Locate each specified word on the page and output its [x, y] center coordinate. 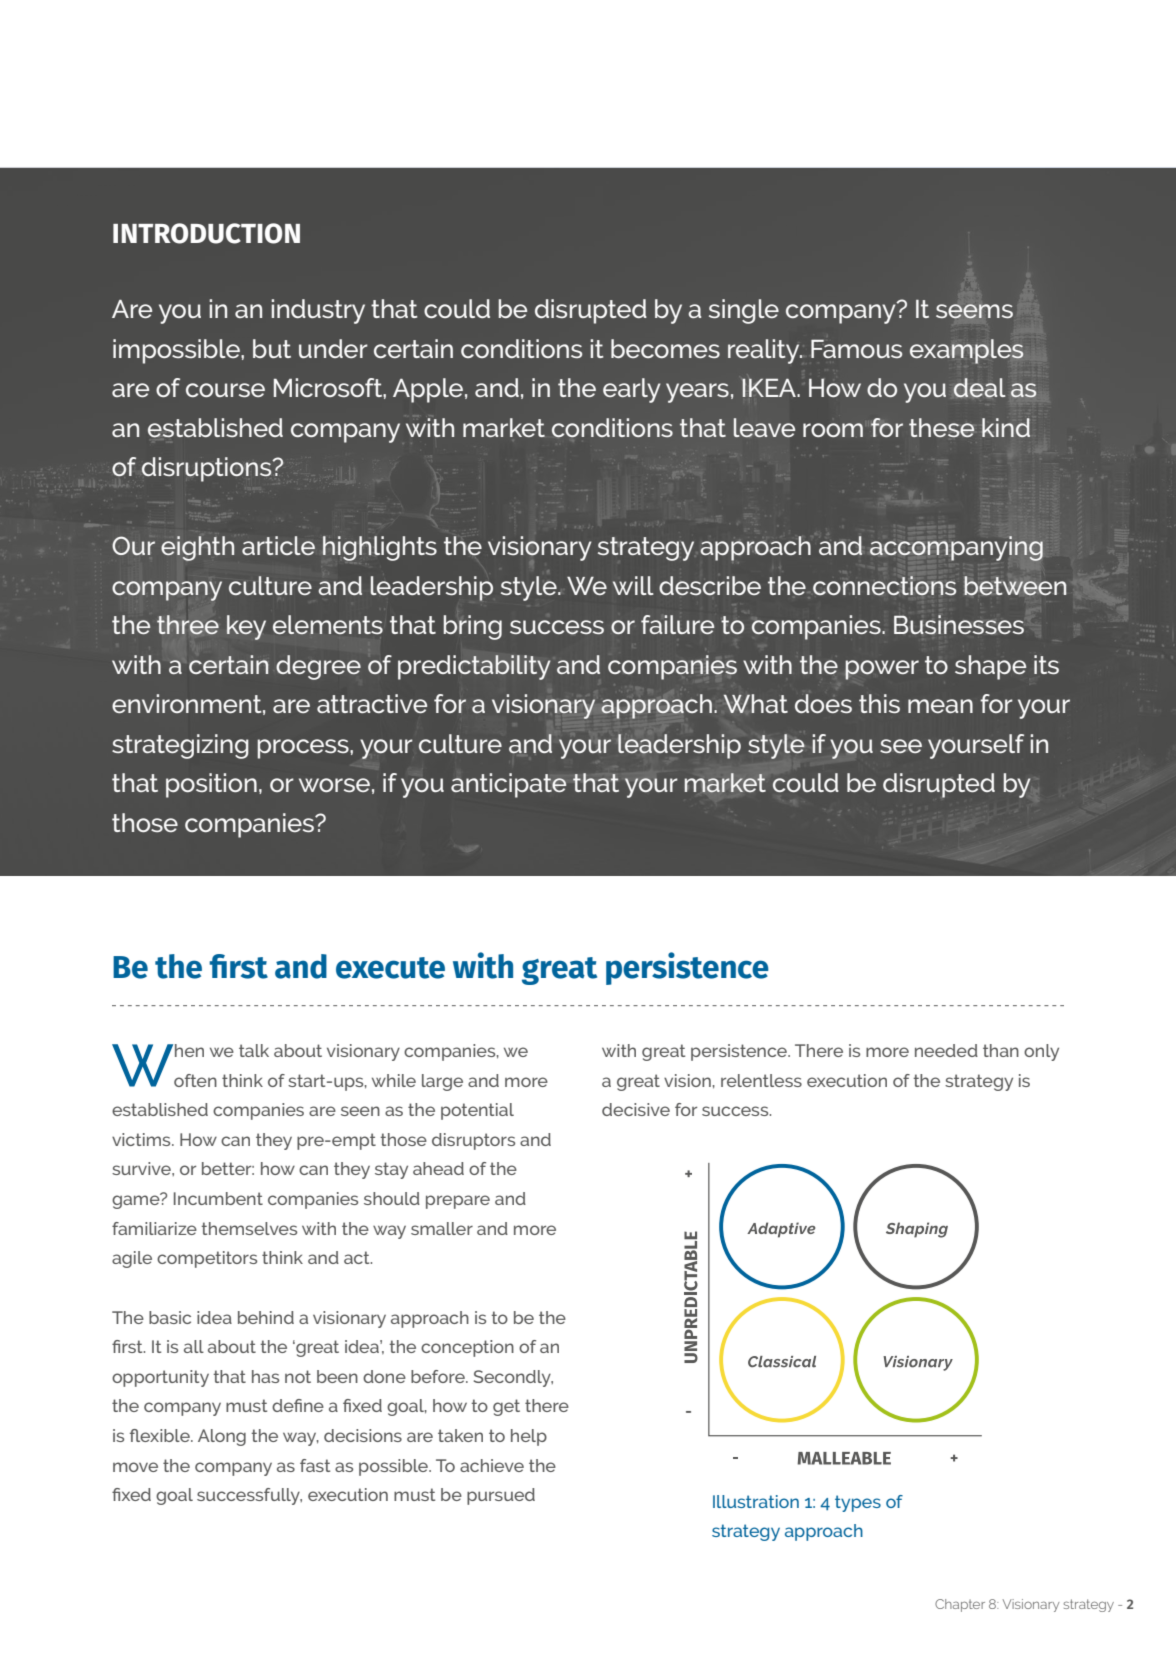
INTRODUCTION [206, 233]
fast [315, 1465]
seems [974, 311]
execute [390, 968]
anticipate [508, 785]
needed [946, 1050]
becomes [665, 348]
